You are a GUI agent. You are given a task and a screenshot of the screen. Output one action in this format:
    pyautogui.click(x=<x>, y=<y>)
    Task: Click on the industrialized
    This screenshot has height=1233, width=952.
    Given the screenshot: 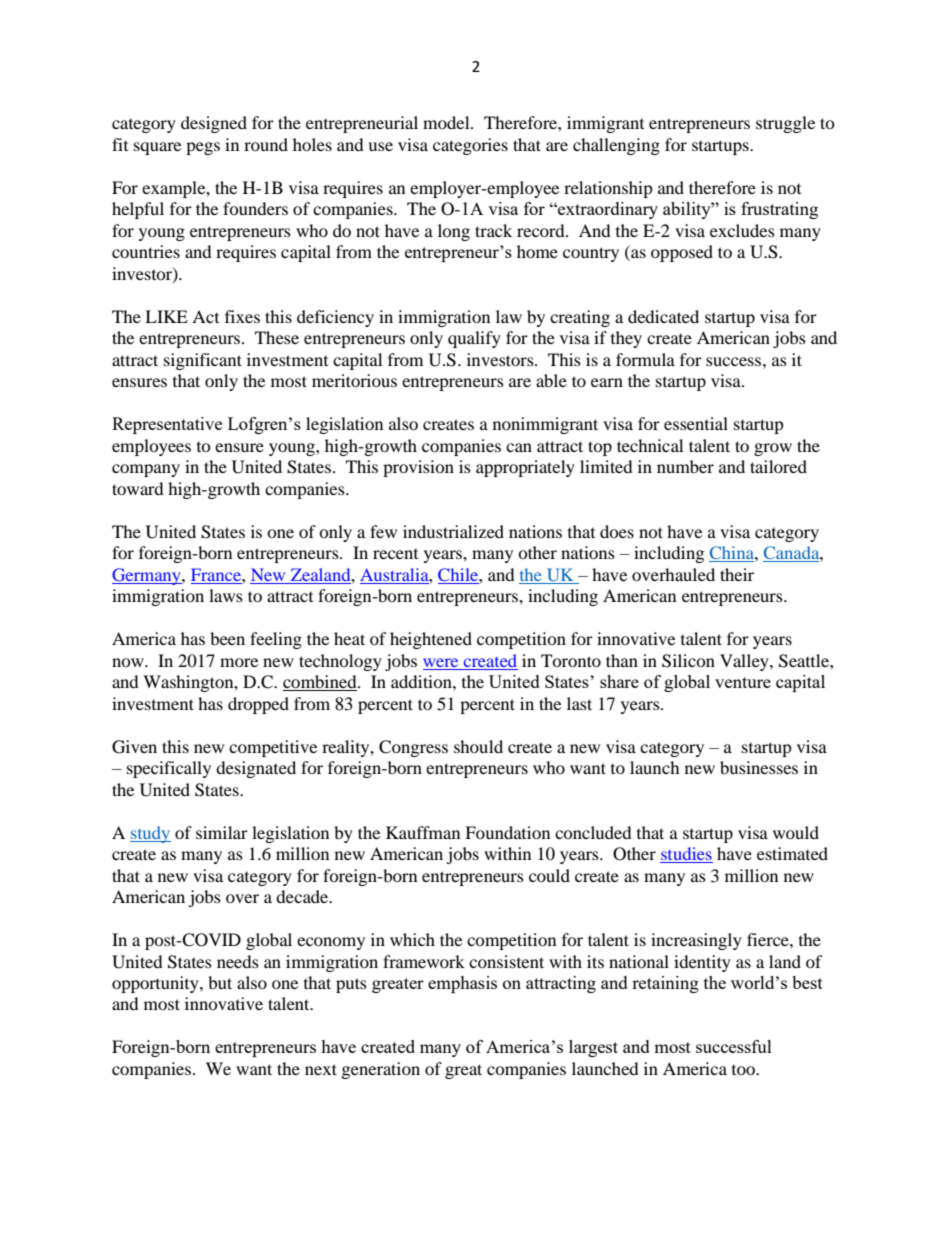 What is the action you would take?
    pyautogui.click(x=453, y=531)
